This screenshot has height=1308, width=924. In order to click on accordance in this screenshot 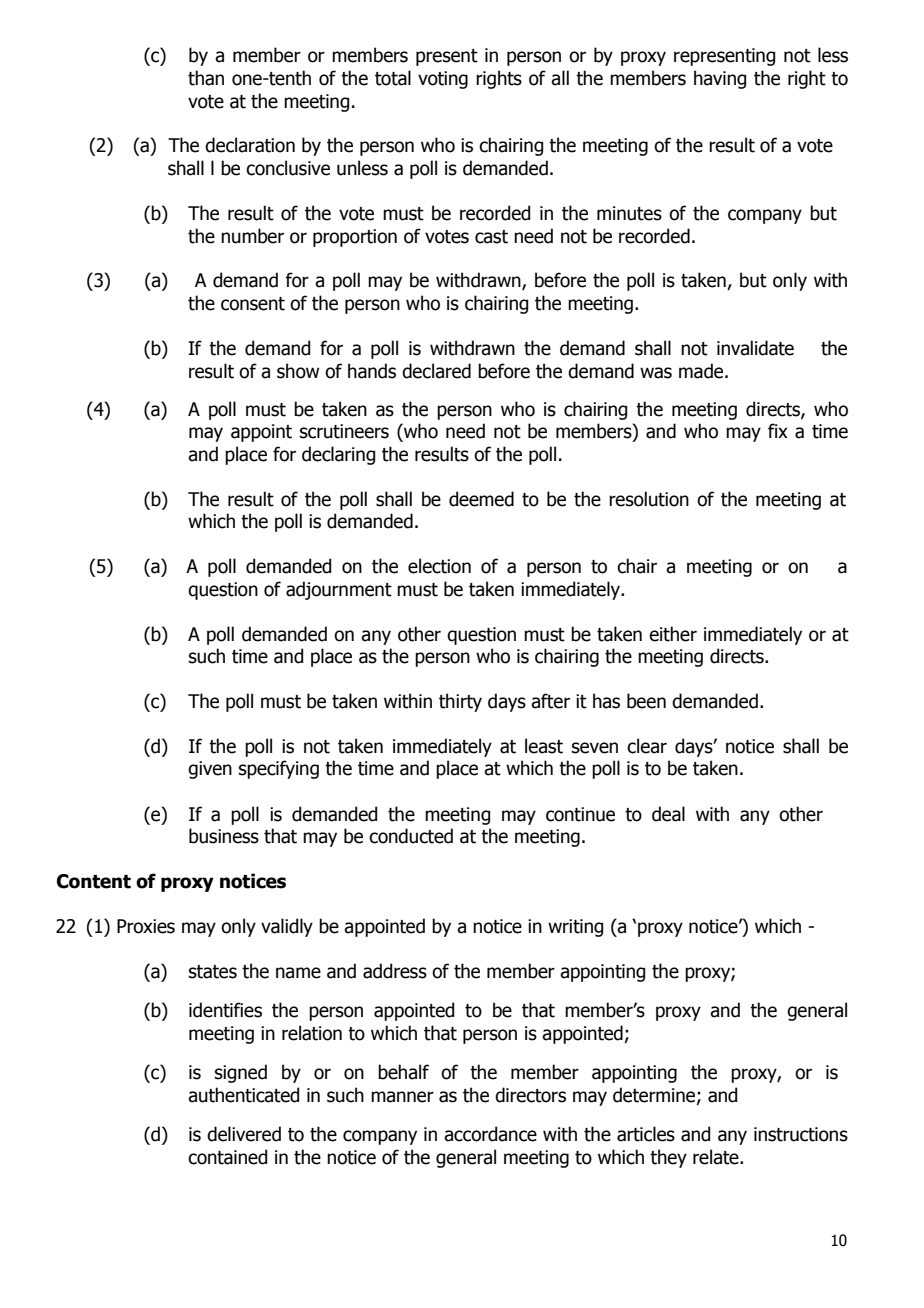, I will do `click(490, 1134)`.
